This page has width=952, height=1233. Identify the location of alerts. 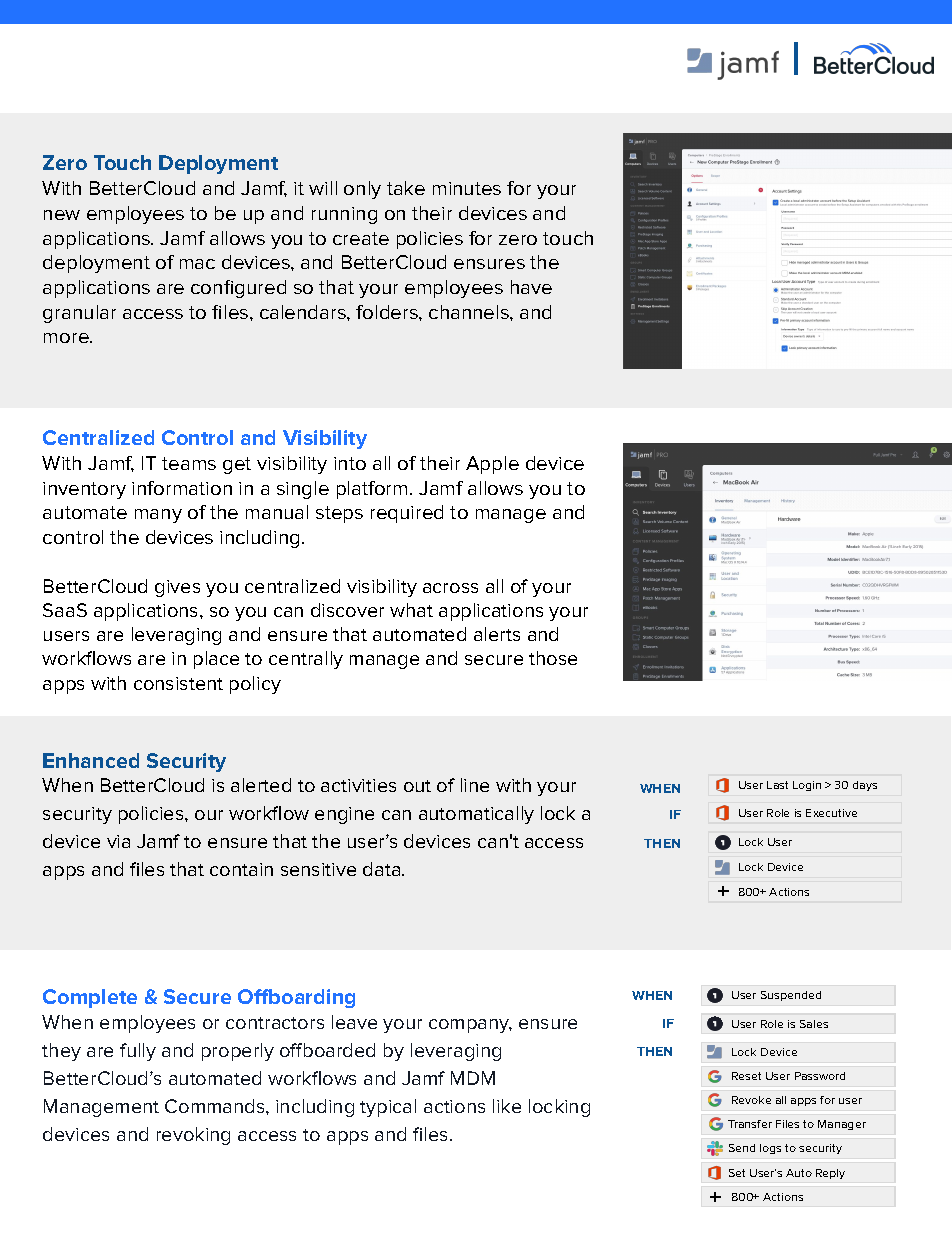
(497, 634).
